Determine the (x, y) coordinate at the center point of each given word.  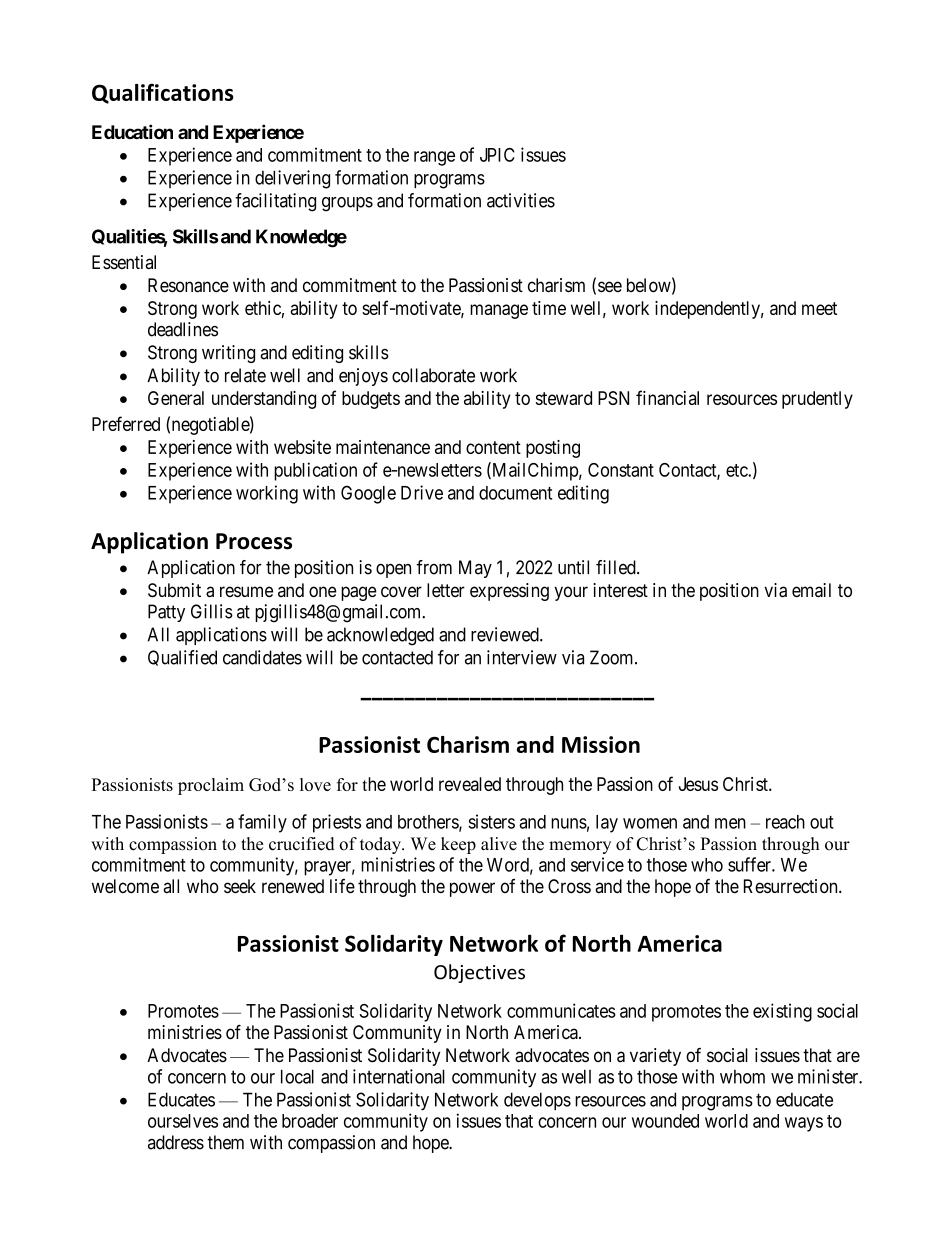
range (434, 158)
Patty (166, 613)
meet (819, 308)
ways (804, 1124)
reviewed (506, 634)
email (811, 590)
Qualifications (163, 93)
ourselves (183, 1121)
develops (537, 1101)
